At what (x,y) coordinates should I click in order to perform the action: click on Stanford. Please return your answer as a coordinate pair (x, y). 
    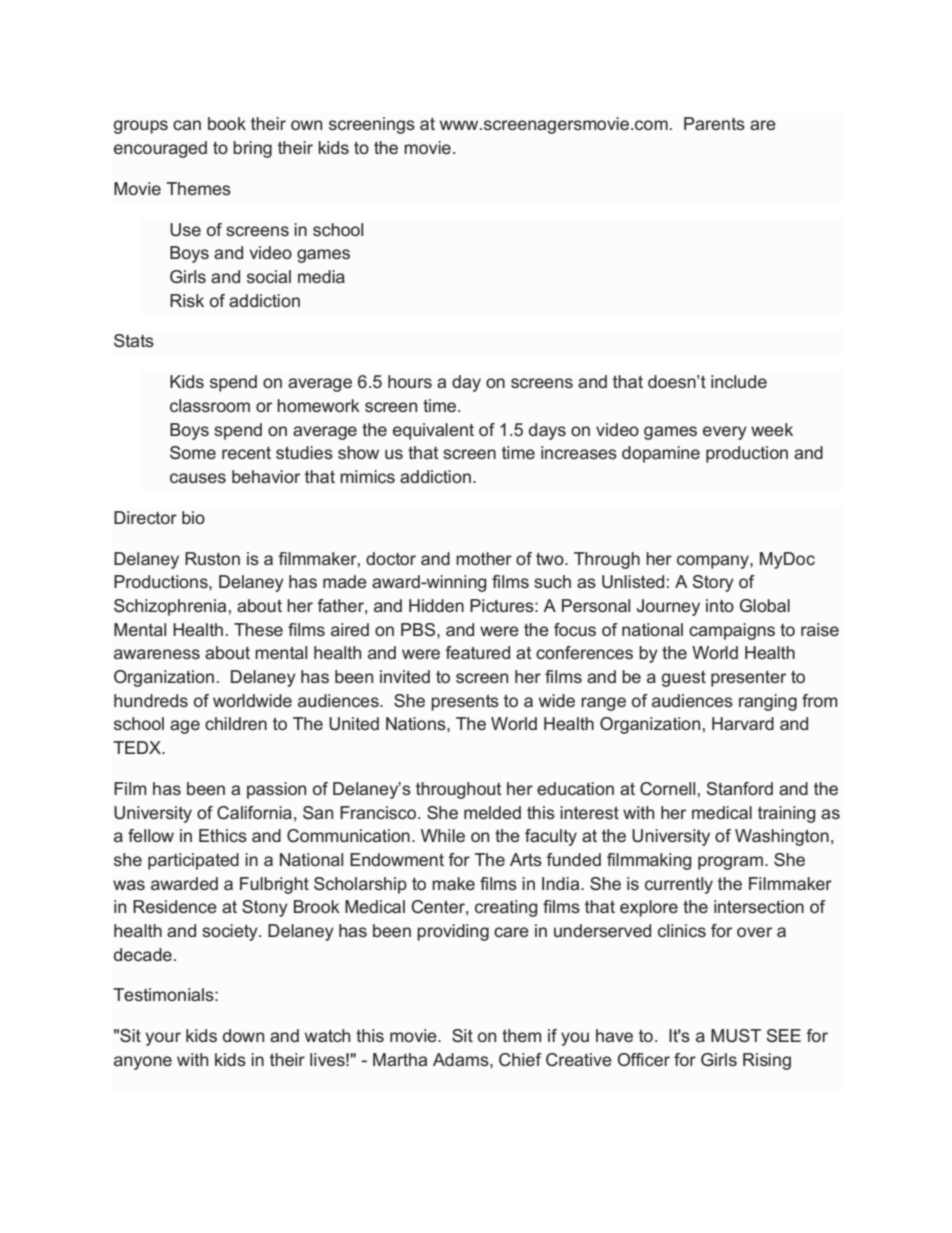
    Looking at the image, I should click on (739, 788).
